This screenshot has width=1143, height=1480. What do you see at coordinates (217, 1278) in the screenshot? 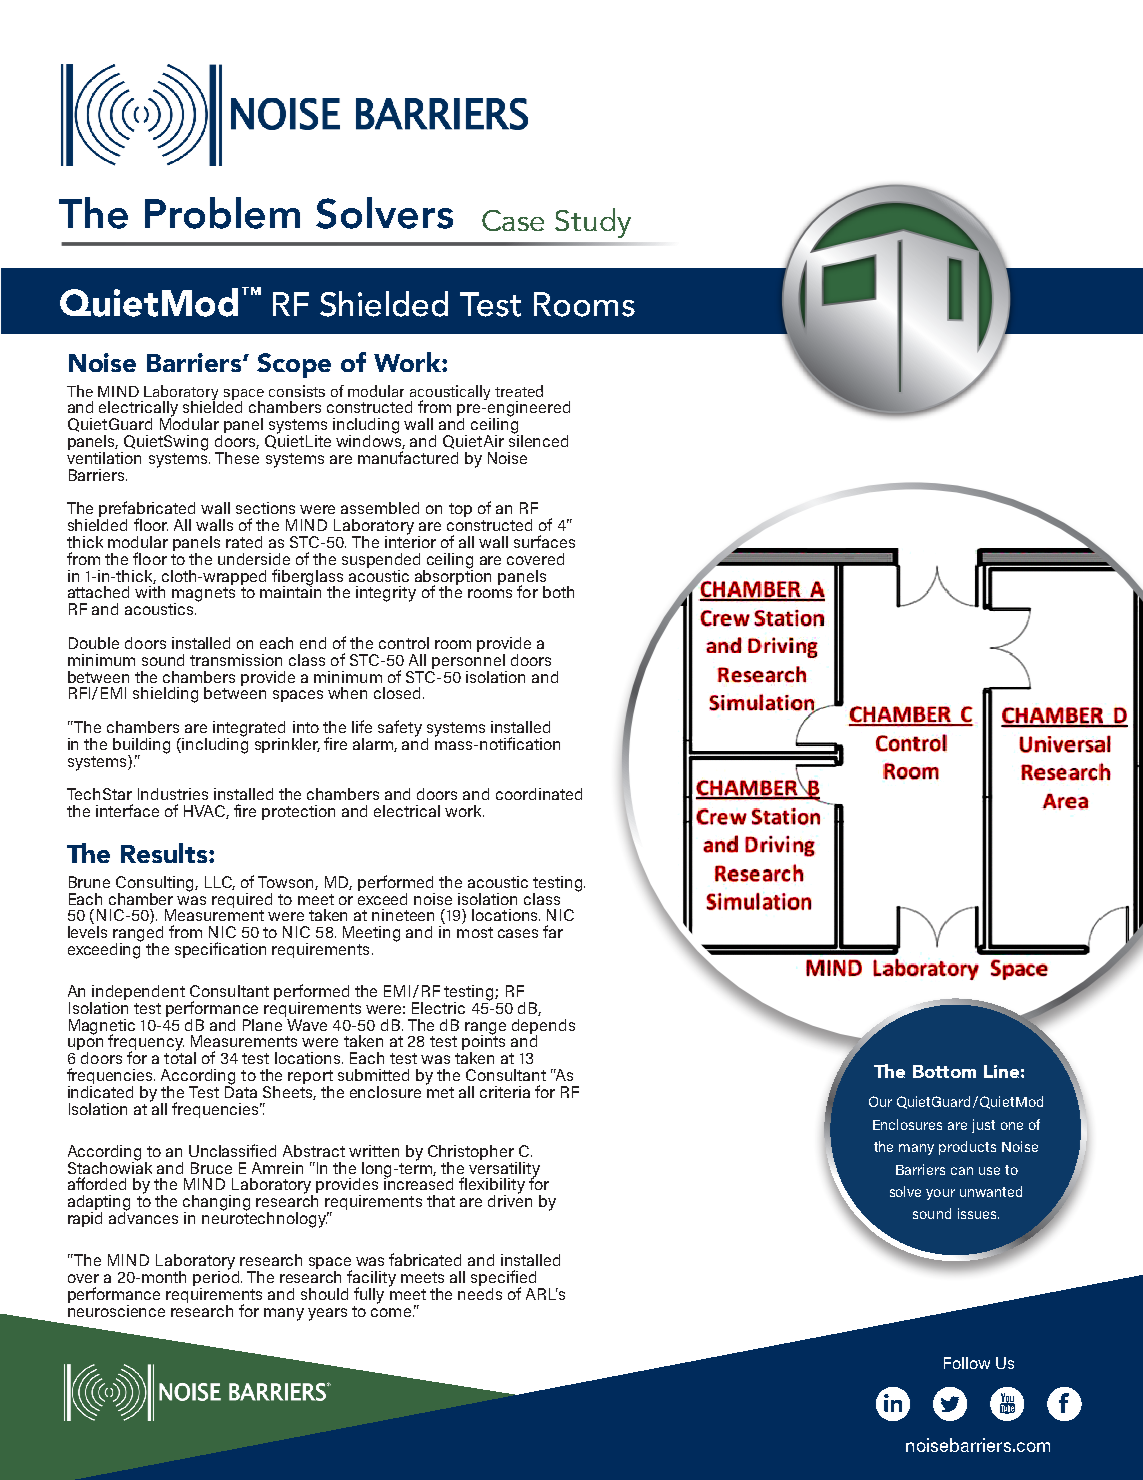
I see `period` at bounding box center [217, 1278].
